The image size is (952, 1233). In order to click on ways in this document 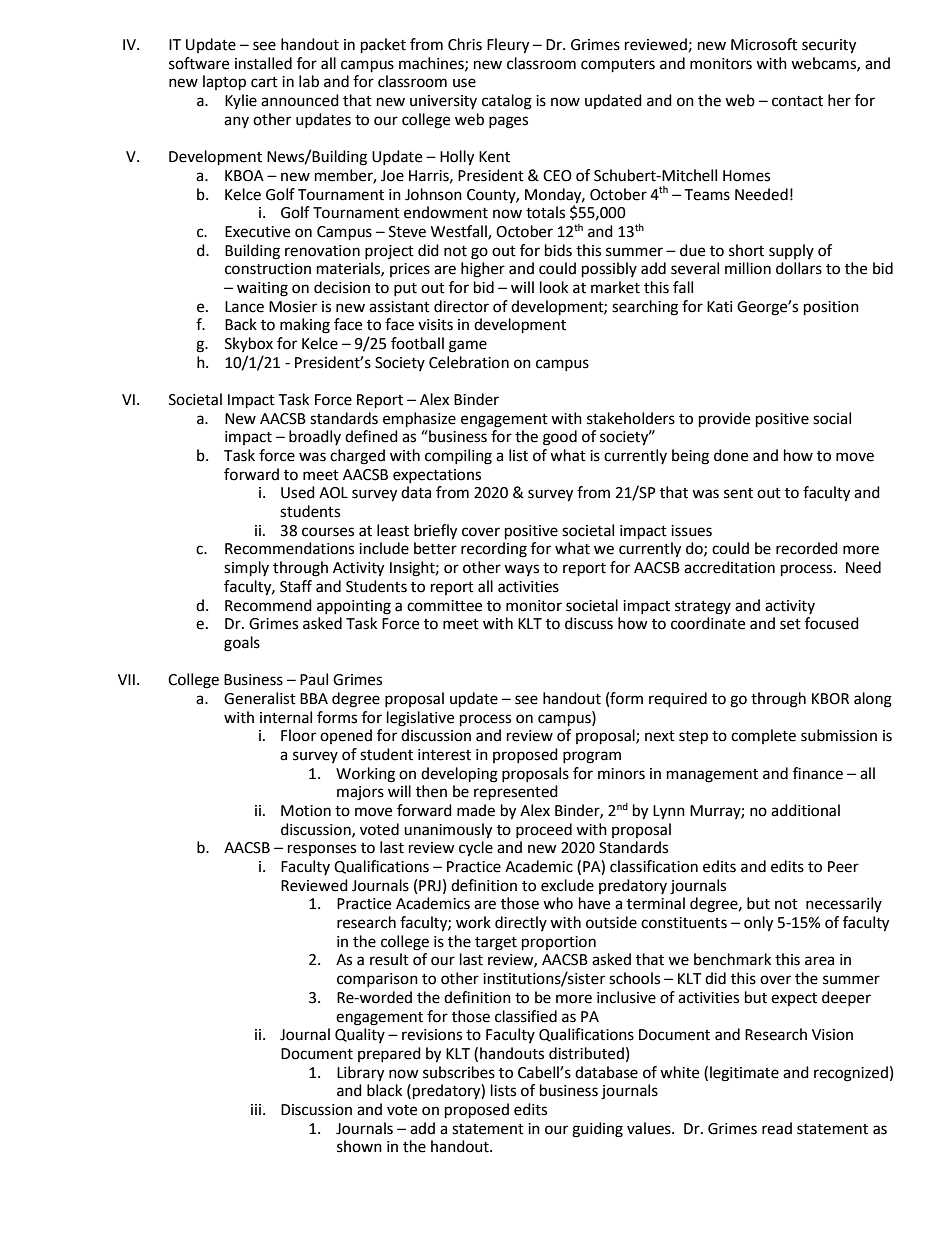, I will do `click(521, 570)`.
